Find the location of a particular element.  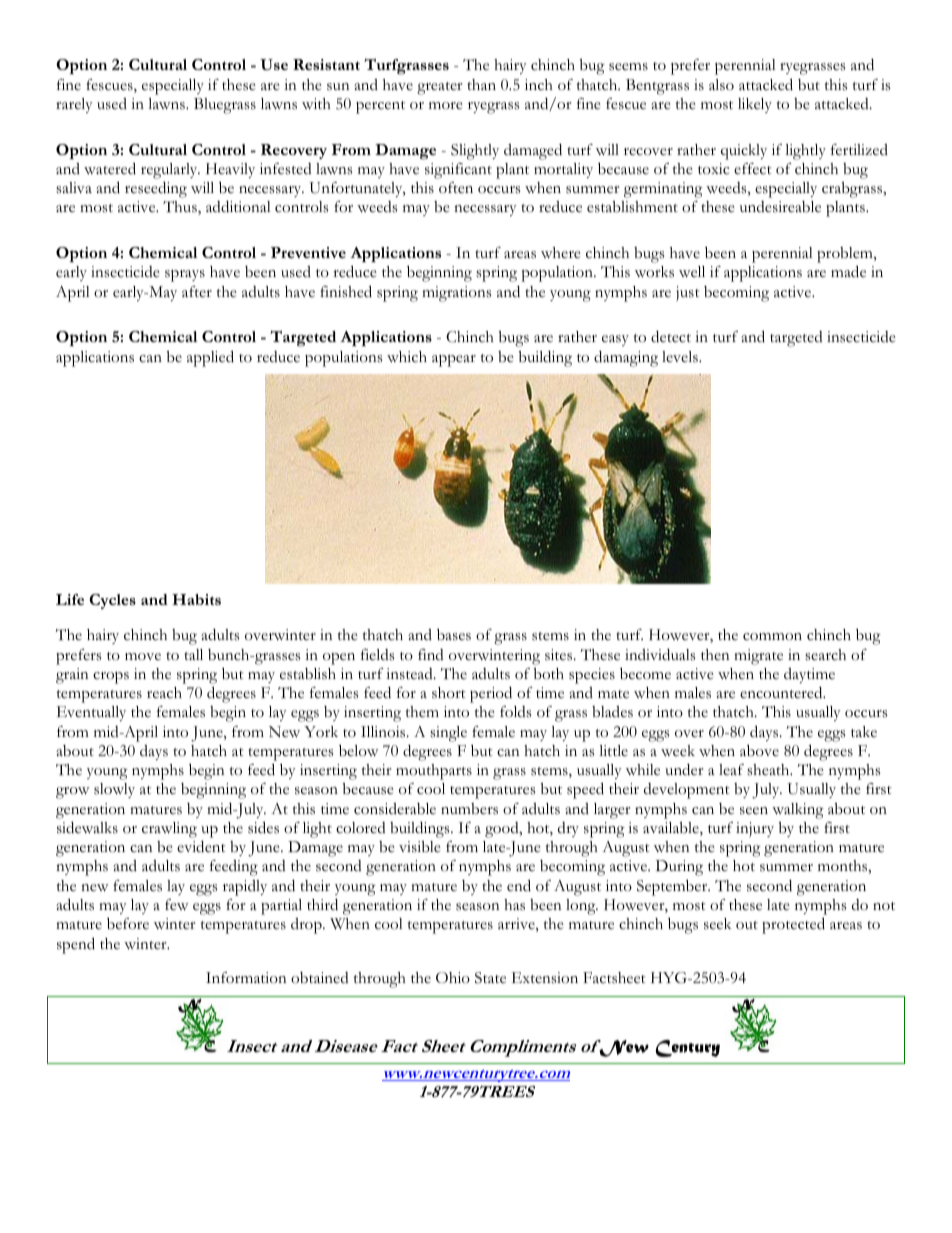

State is located at coordinates (490, 978).
